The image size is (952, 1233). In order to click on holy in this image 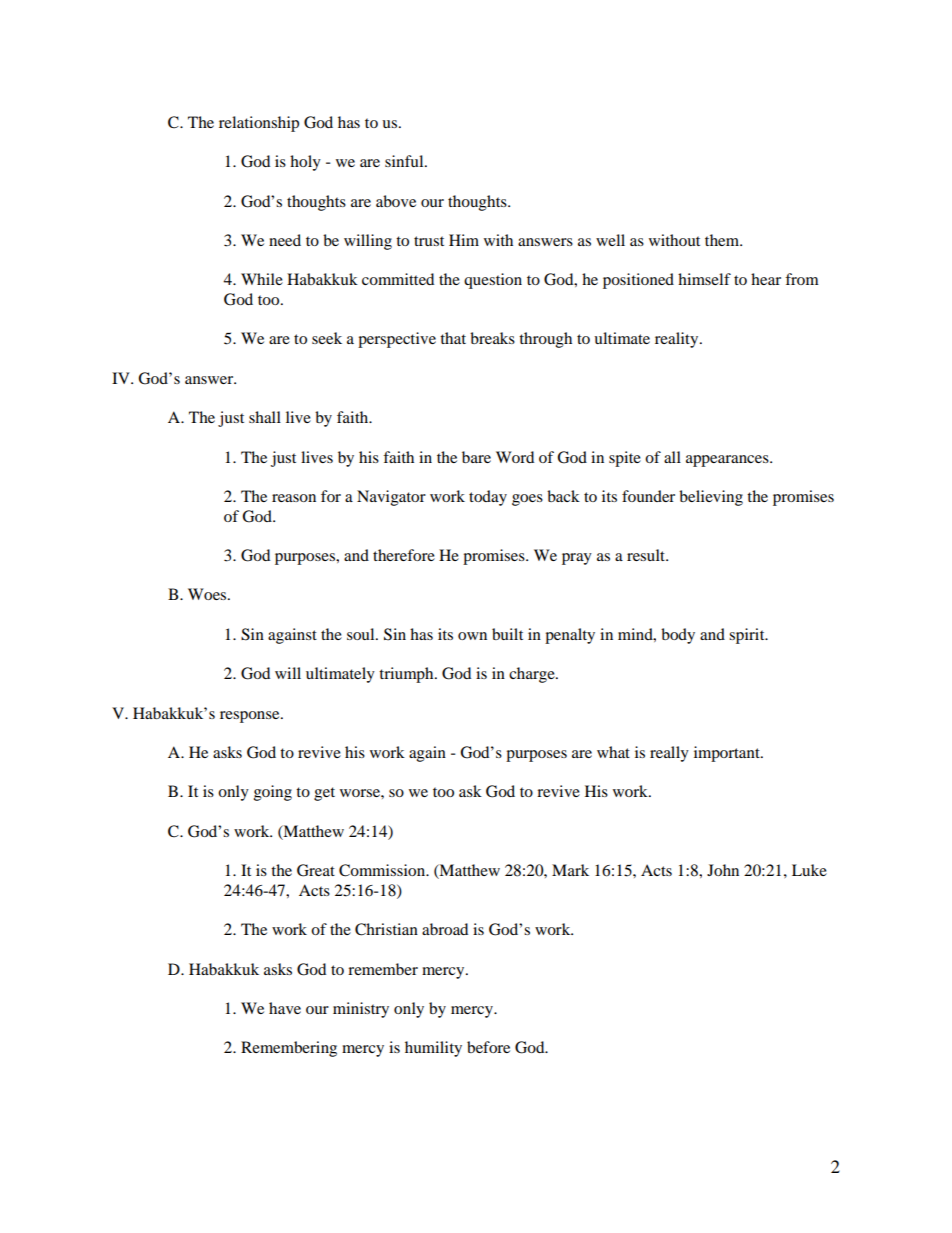, I will do `click(305, 163)`.
